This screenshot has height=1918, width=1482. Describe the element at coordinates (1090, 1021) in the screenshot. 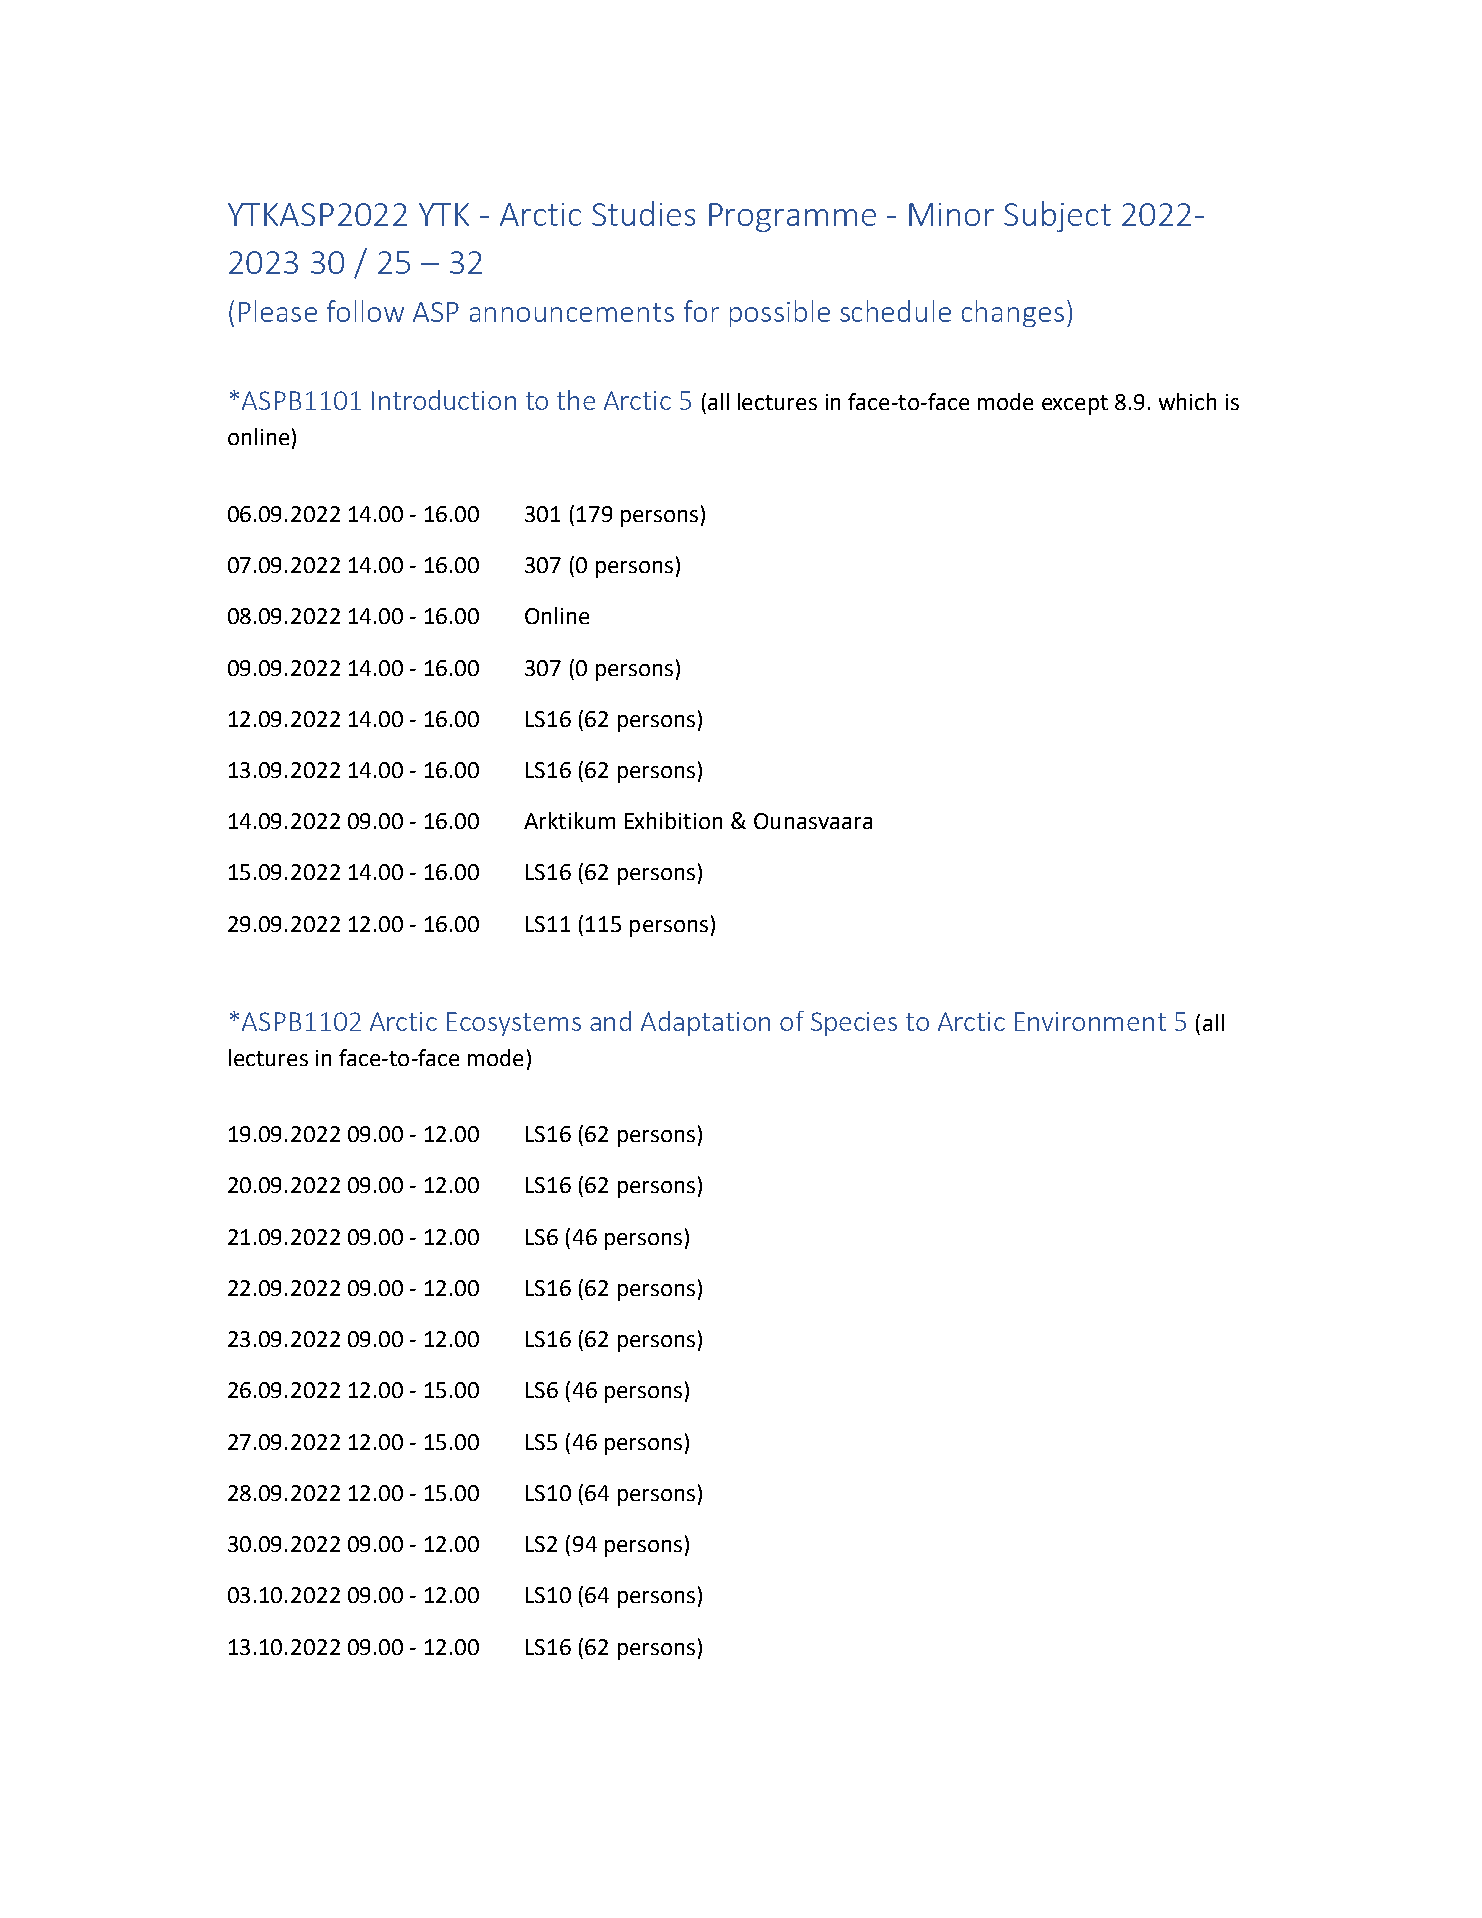

I see `Environment` at that location.
